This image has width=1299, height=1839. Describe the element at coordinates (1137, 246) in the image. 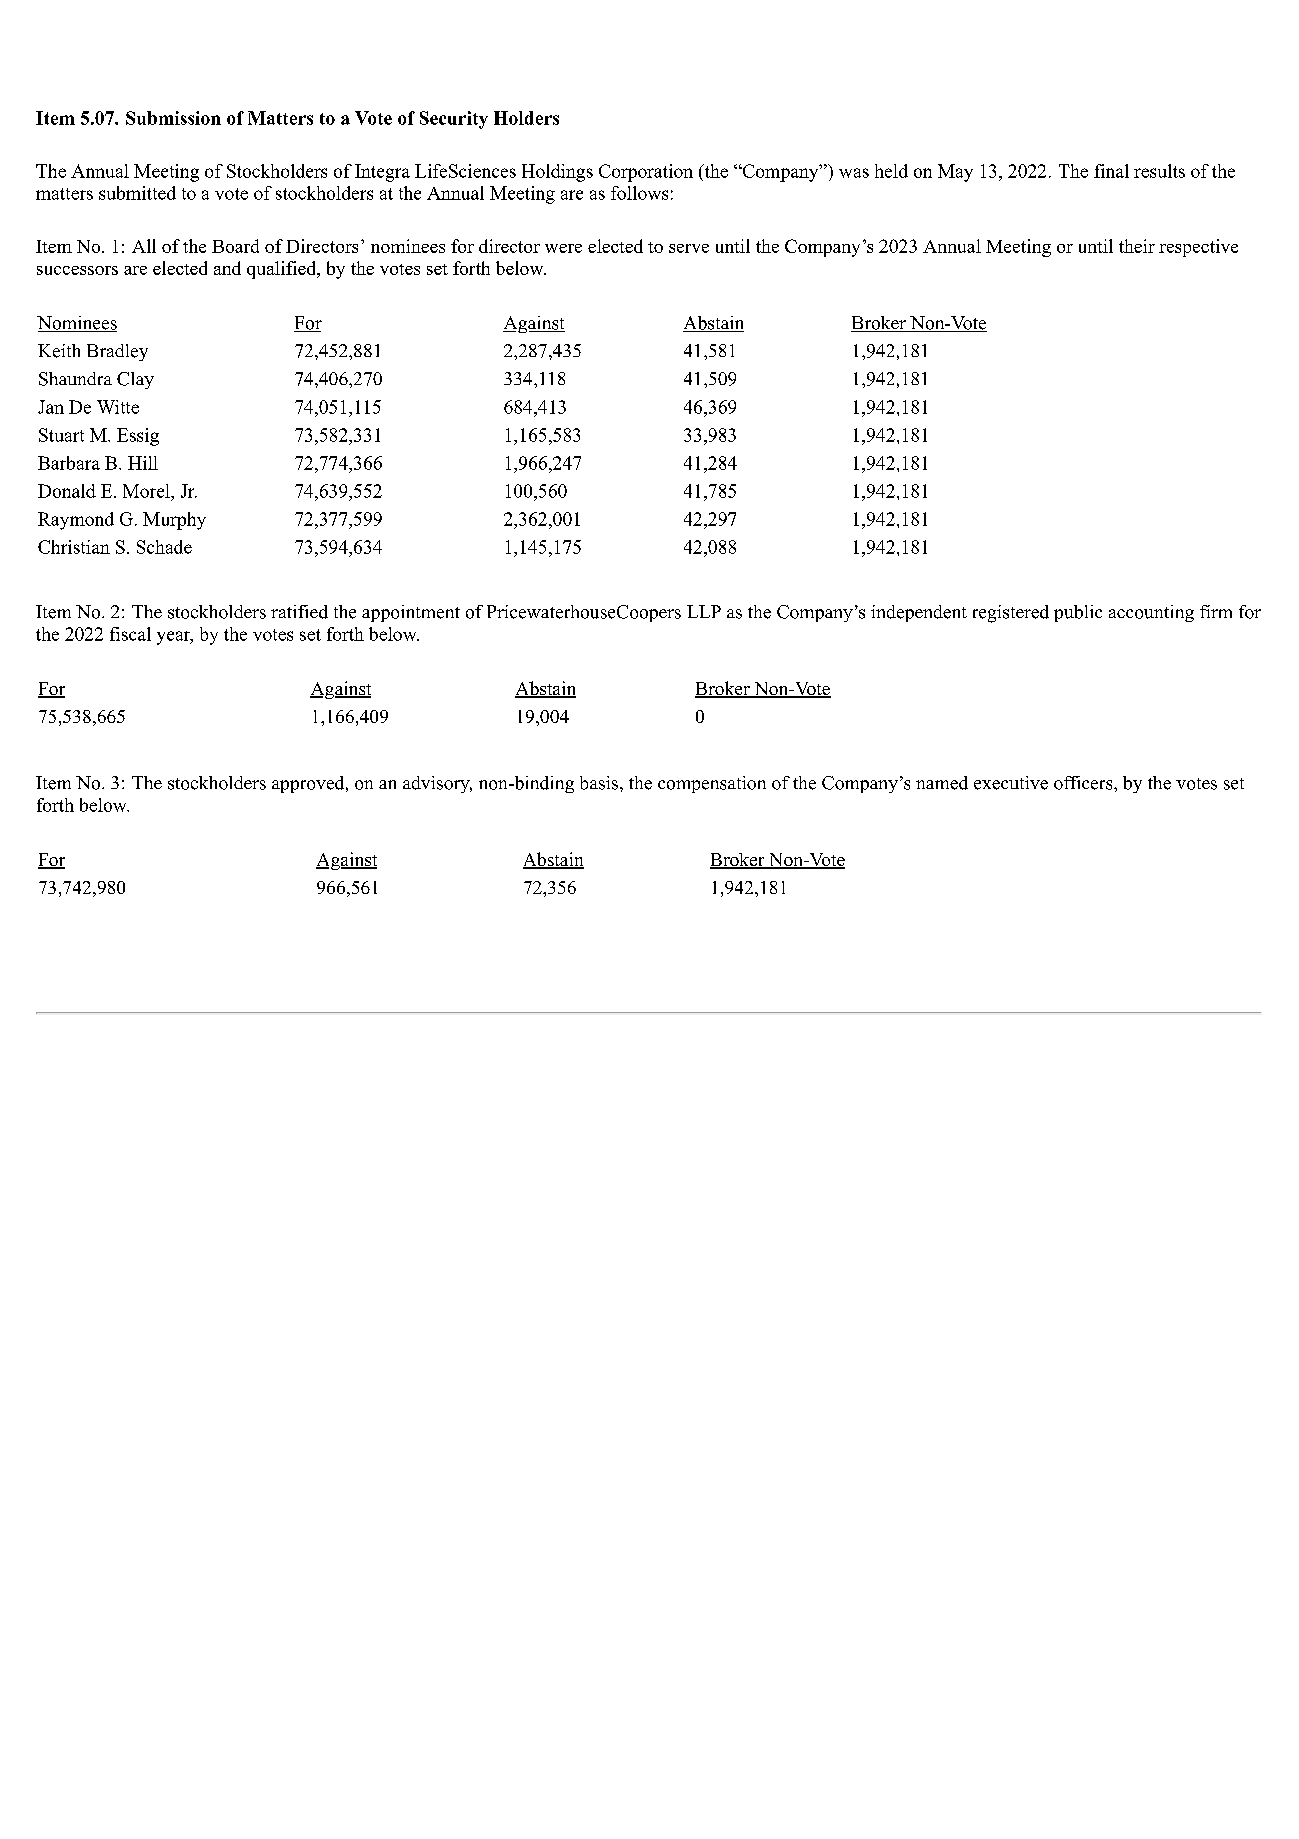

I see `their` at that location.
